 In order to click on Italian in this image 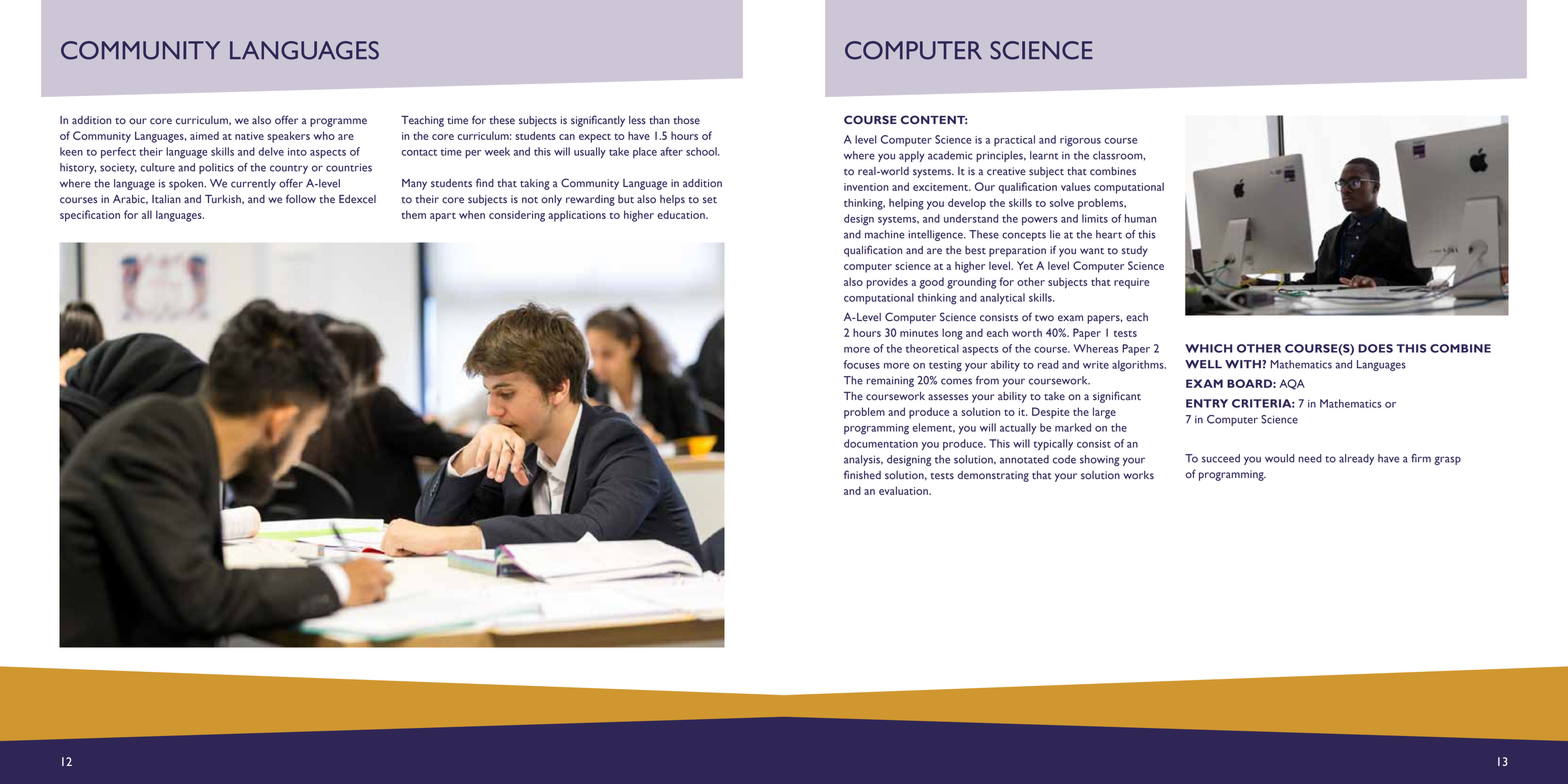, I will do `click(166, 199)`.
